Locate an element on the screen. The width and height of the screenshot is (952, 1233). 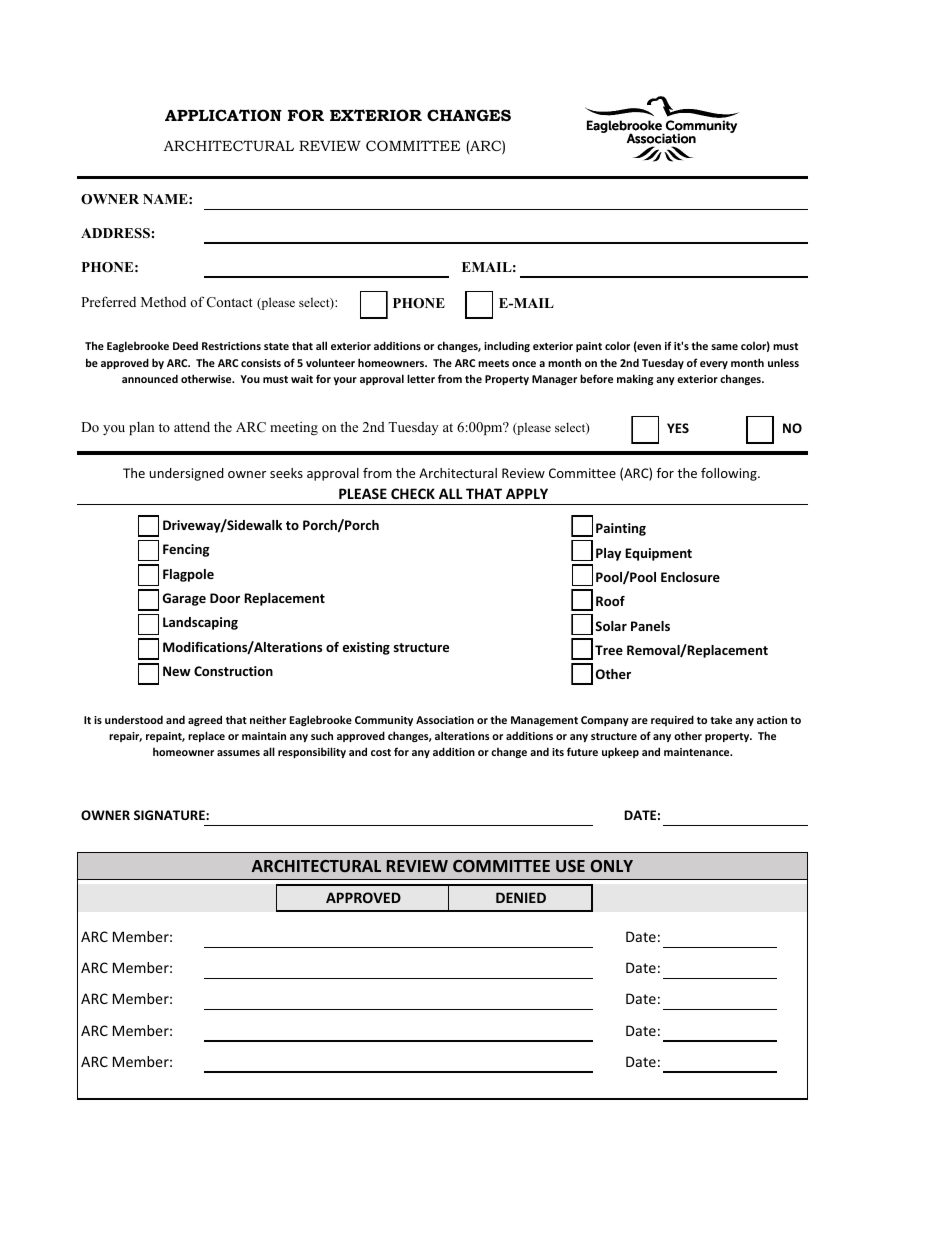
Contact is located at coordinates (230, 302).
